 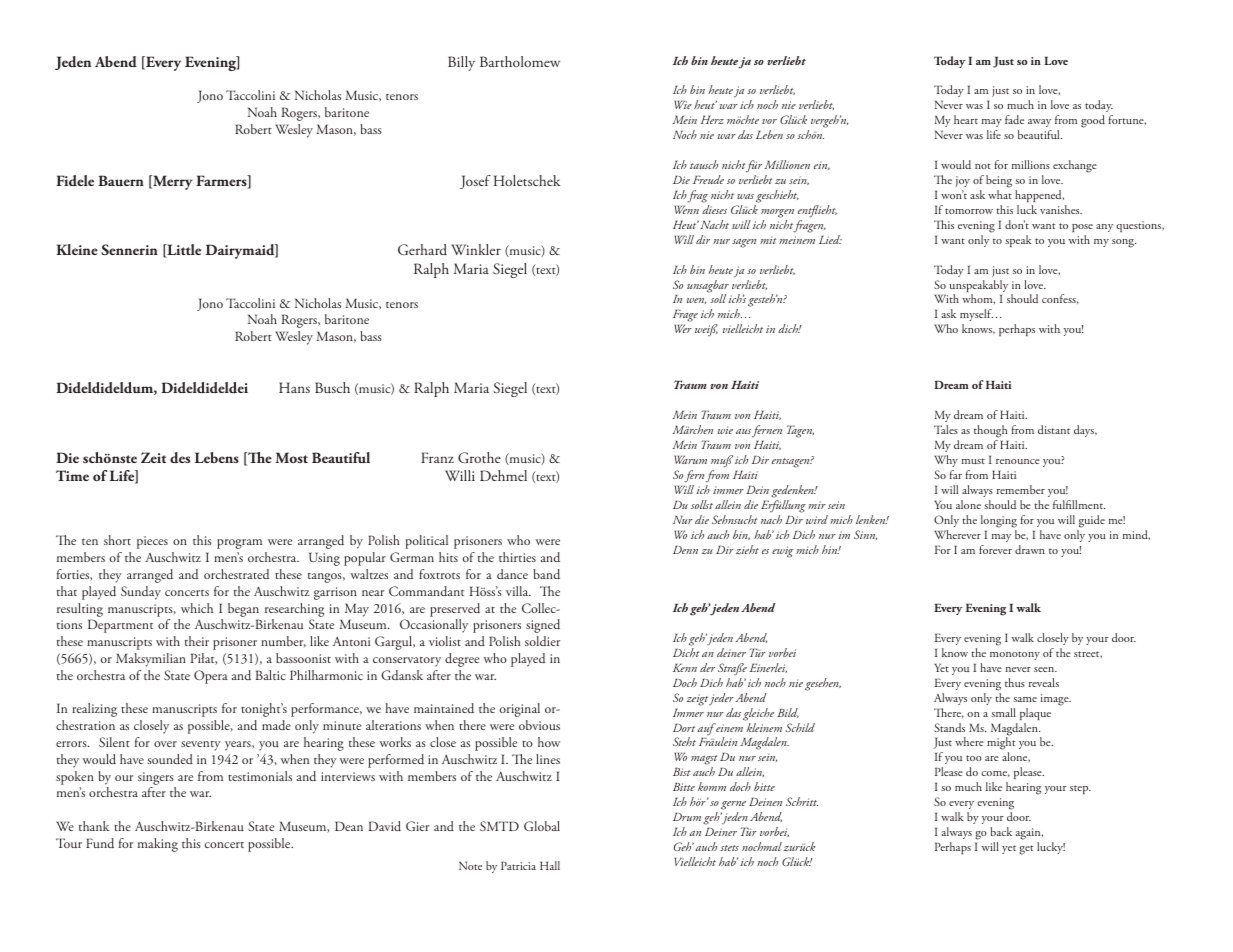 I want to click on renounce, so click(x=1018, y=461).
